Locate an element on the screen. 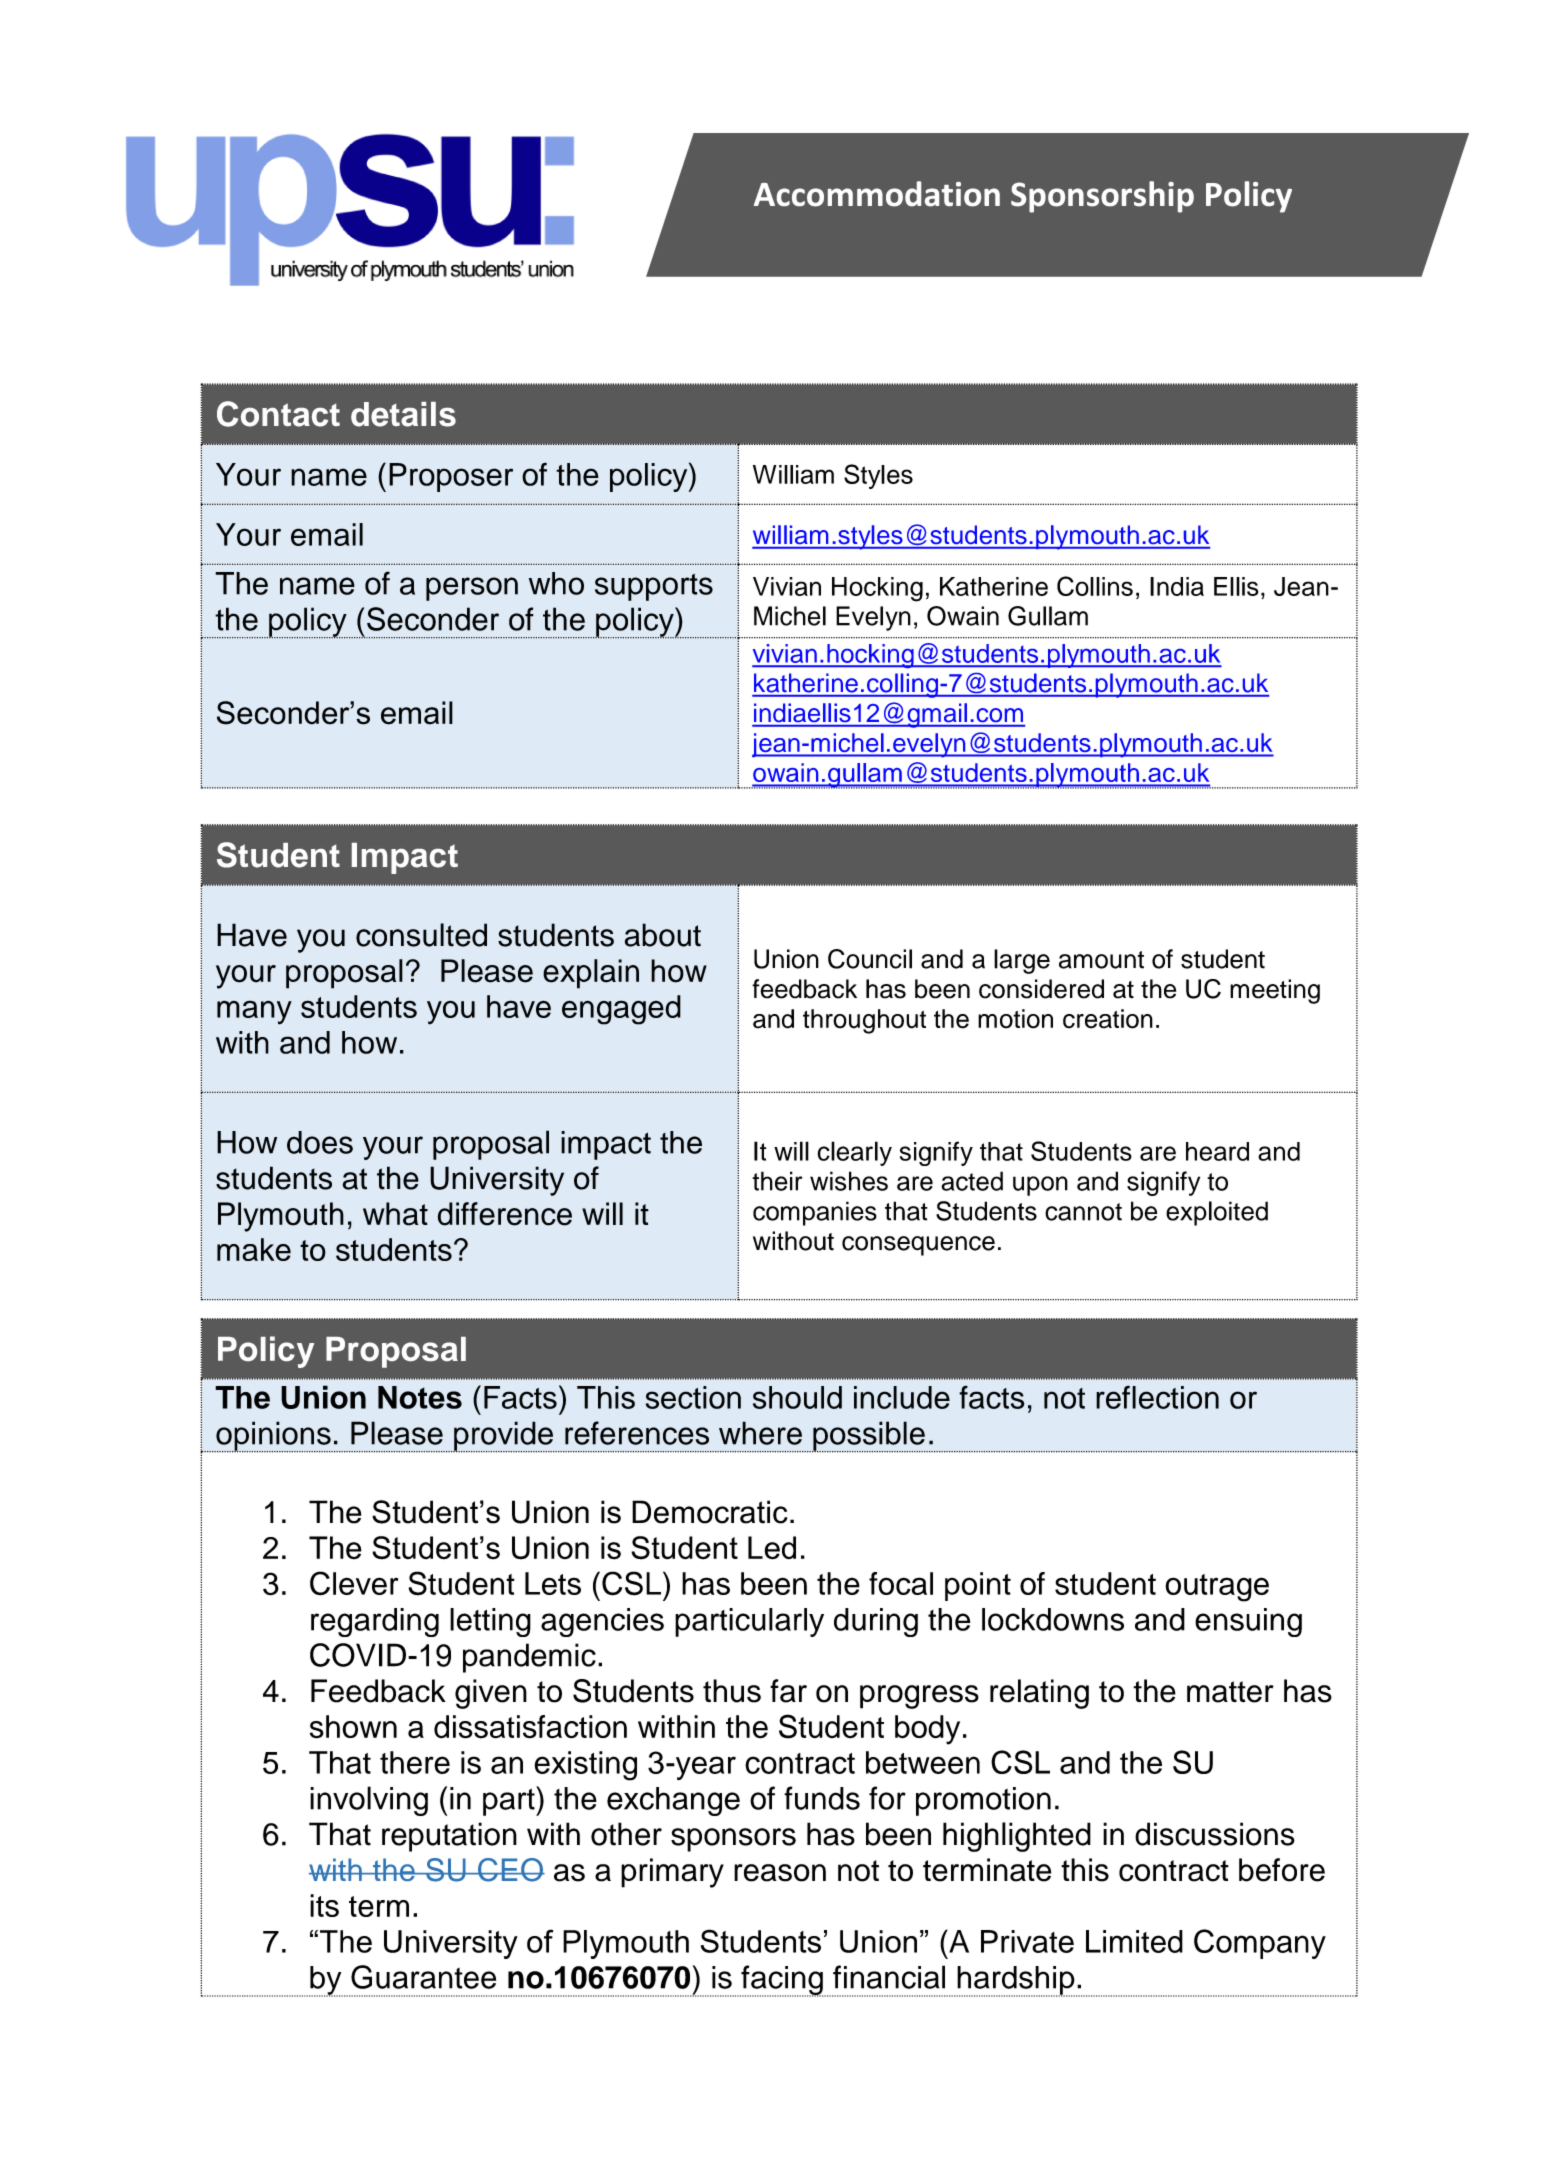 This screenshot has width=1544, height=2183. its is located at coordinates (324, 1905).
